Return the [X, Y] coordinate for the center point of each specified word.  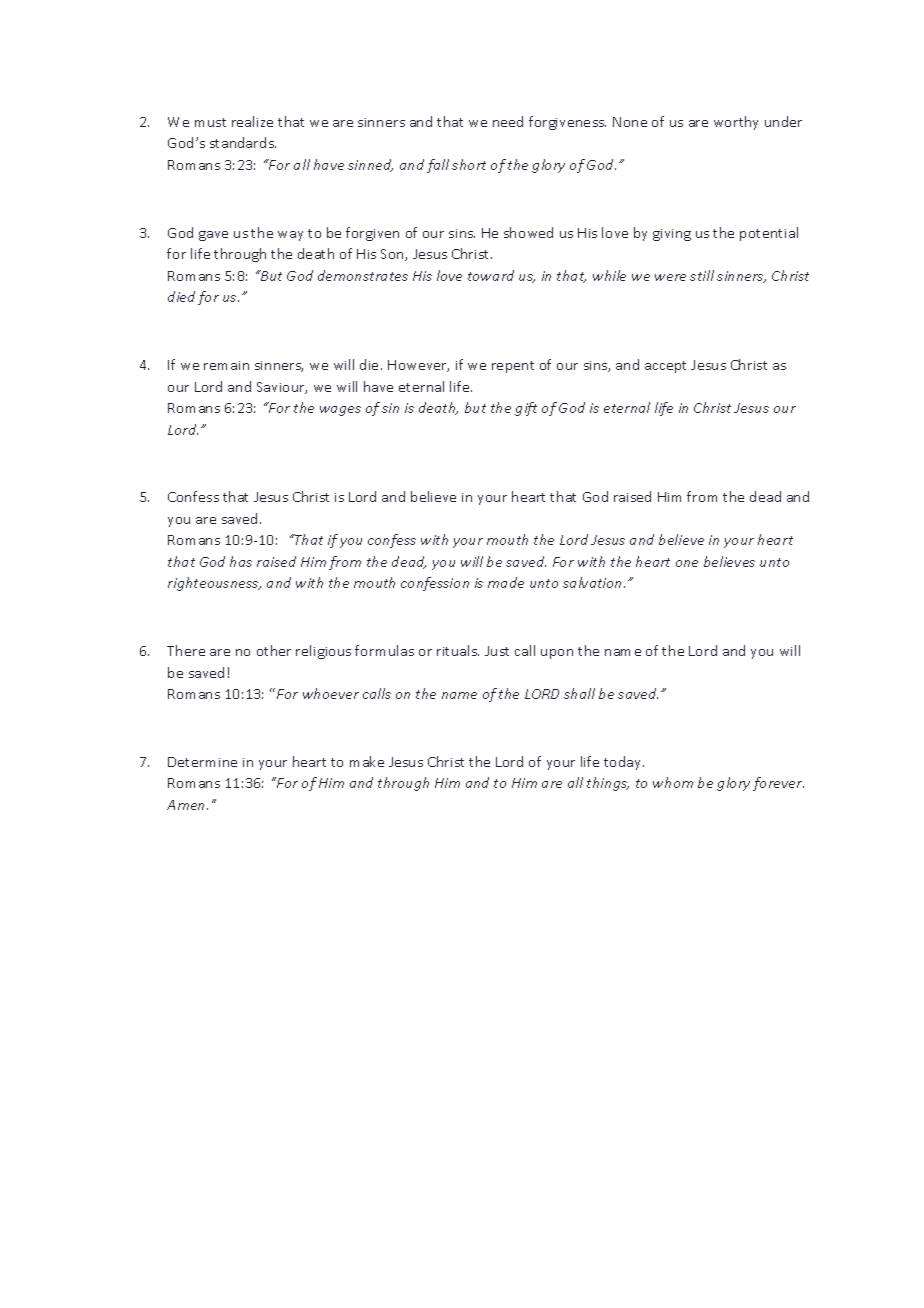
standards [243, 142]
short [469, 164]
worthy [736, 123]
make [367, 761]
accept [665, 367]
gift [526, 409]
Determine [202, 762]
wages [340, 411]
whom [673, 782]
